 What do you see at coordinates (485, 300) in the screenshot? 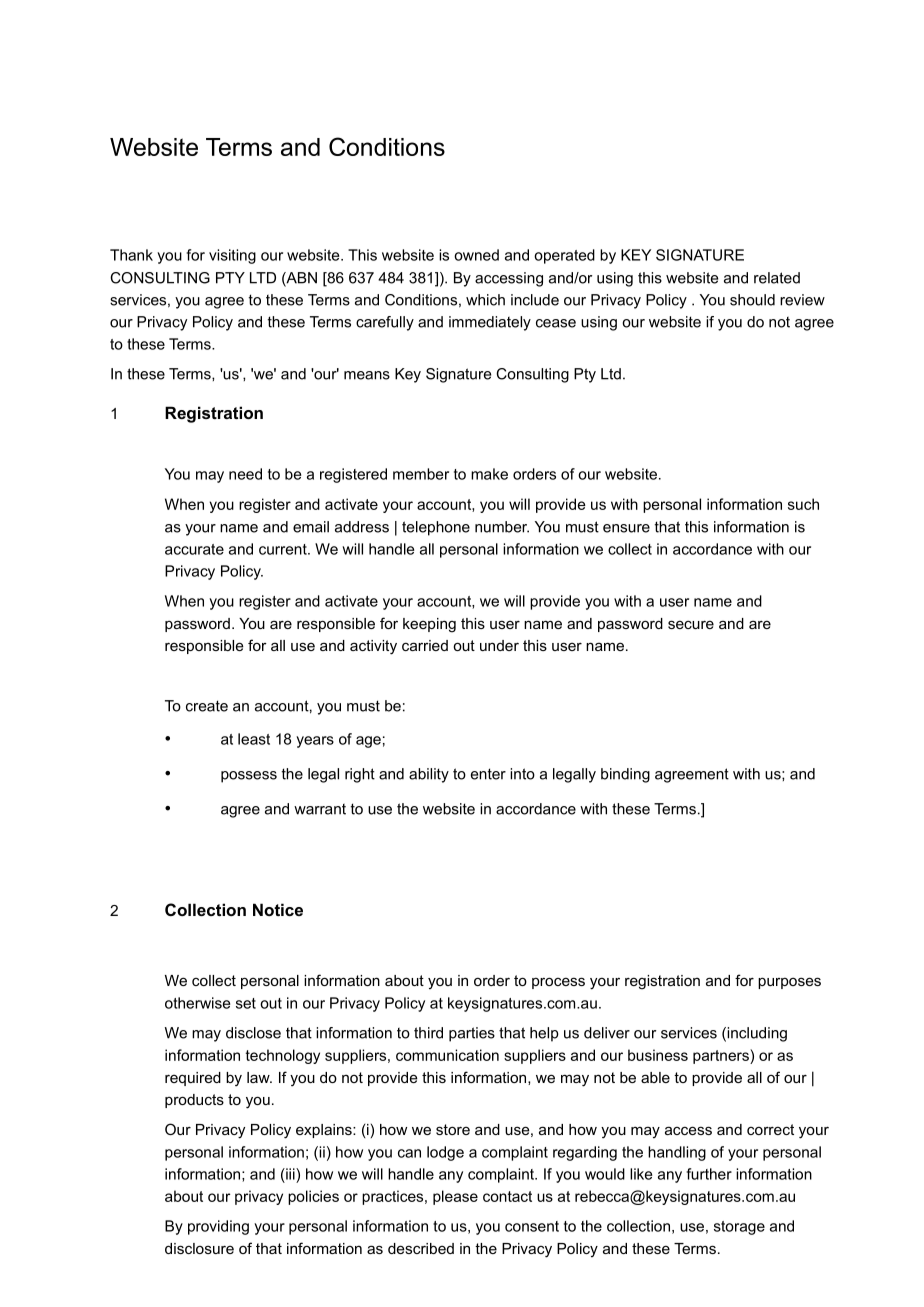
I see `which` at bounding box center [485, 300].
